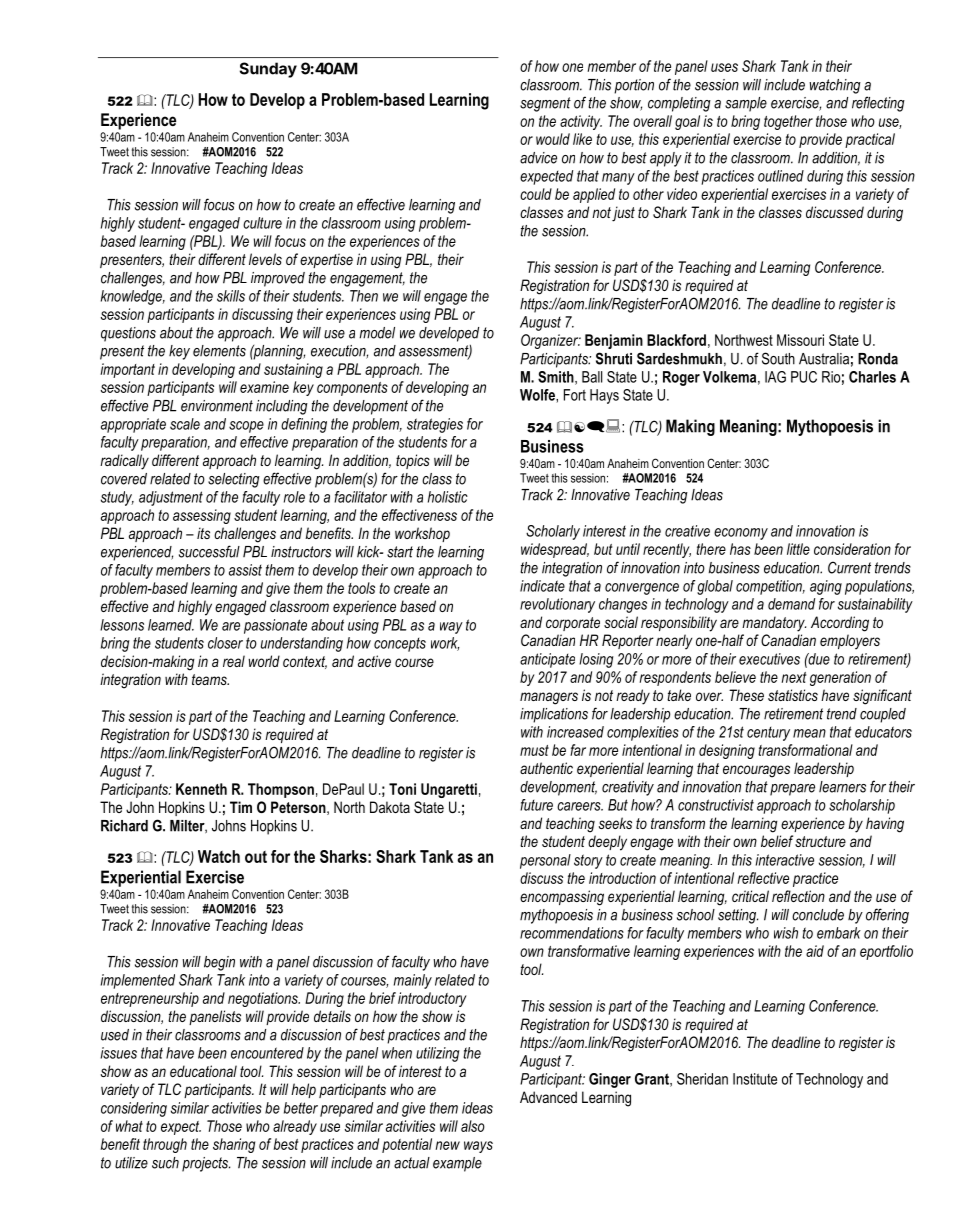  What do you see at coordinates (791, 604) in the screenshot?
I see `demand` at bounding box center [791, 604].
